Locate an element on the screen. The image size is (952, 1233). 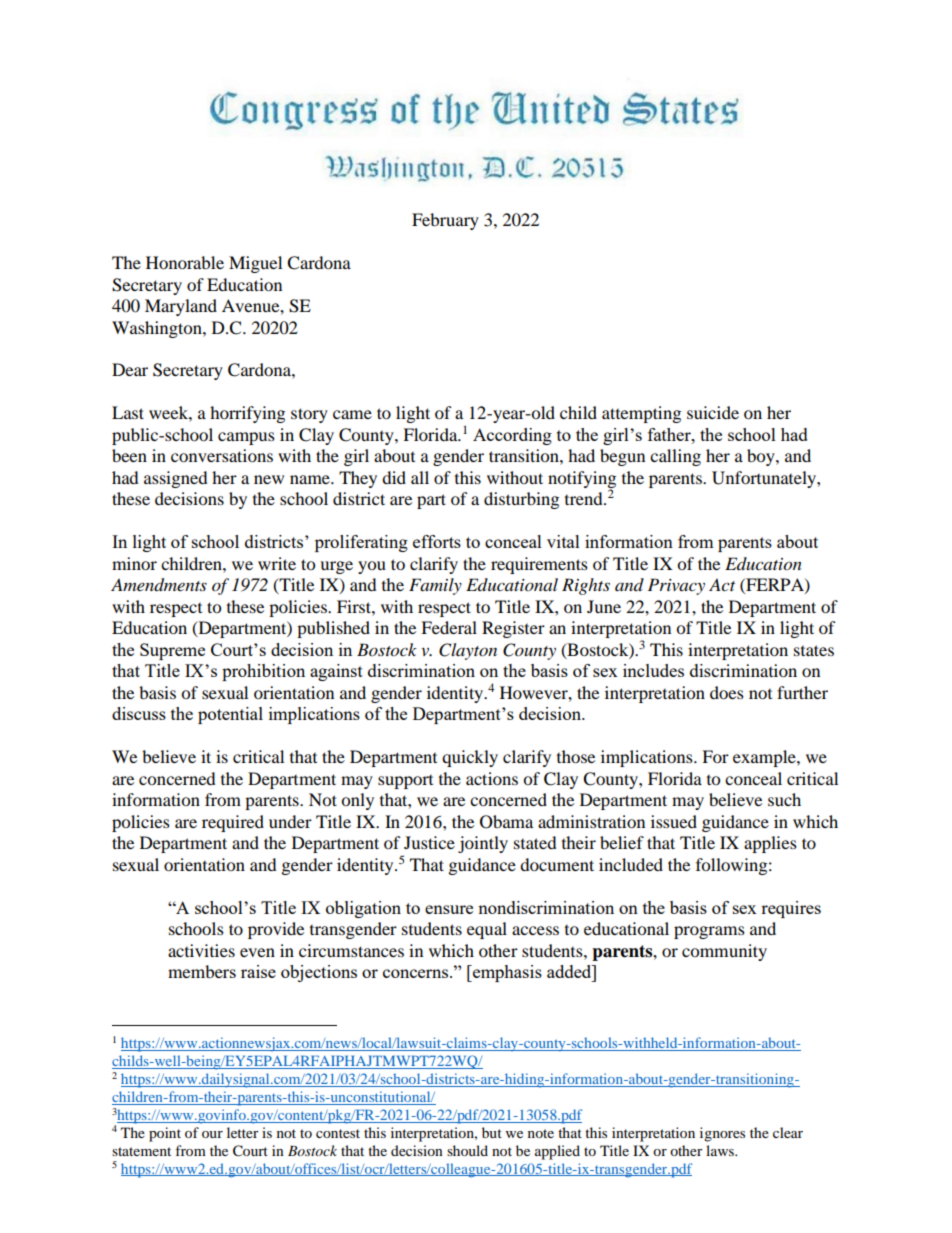
potential is located at coordinates (230, 715).
